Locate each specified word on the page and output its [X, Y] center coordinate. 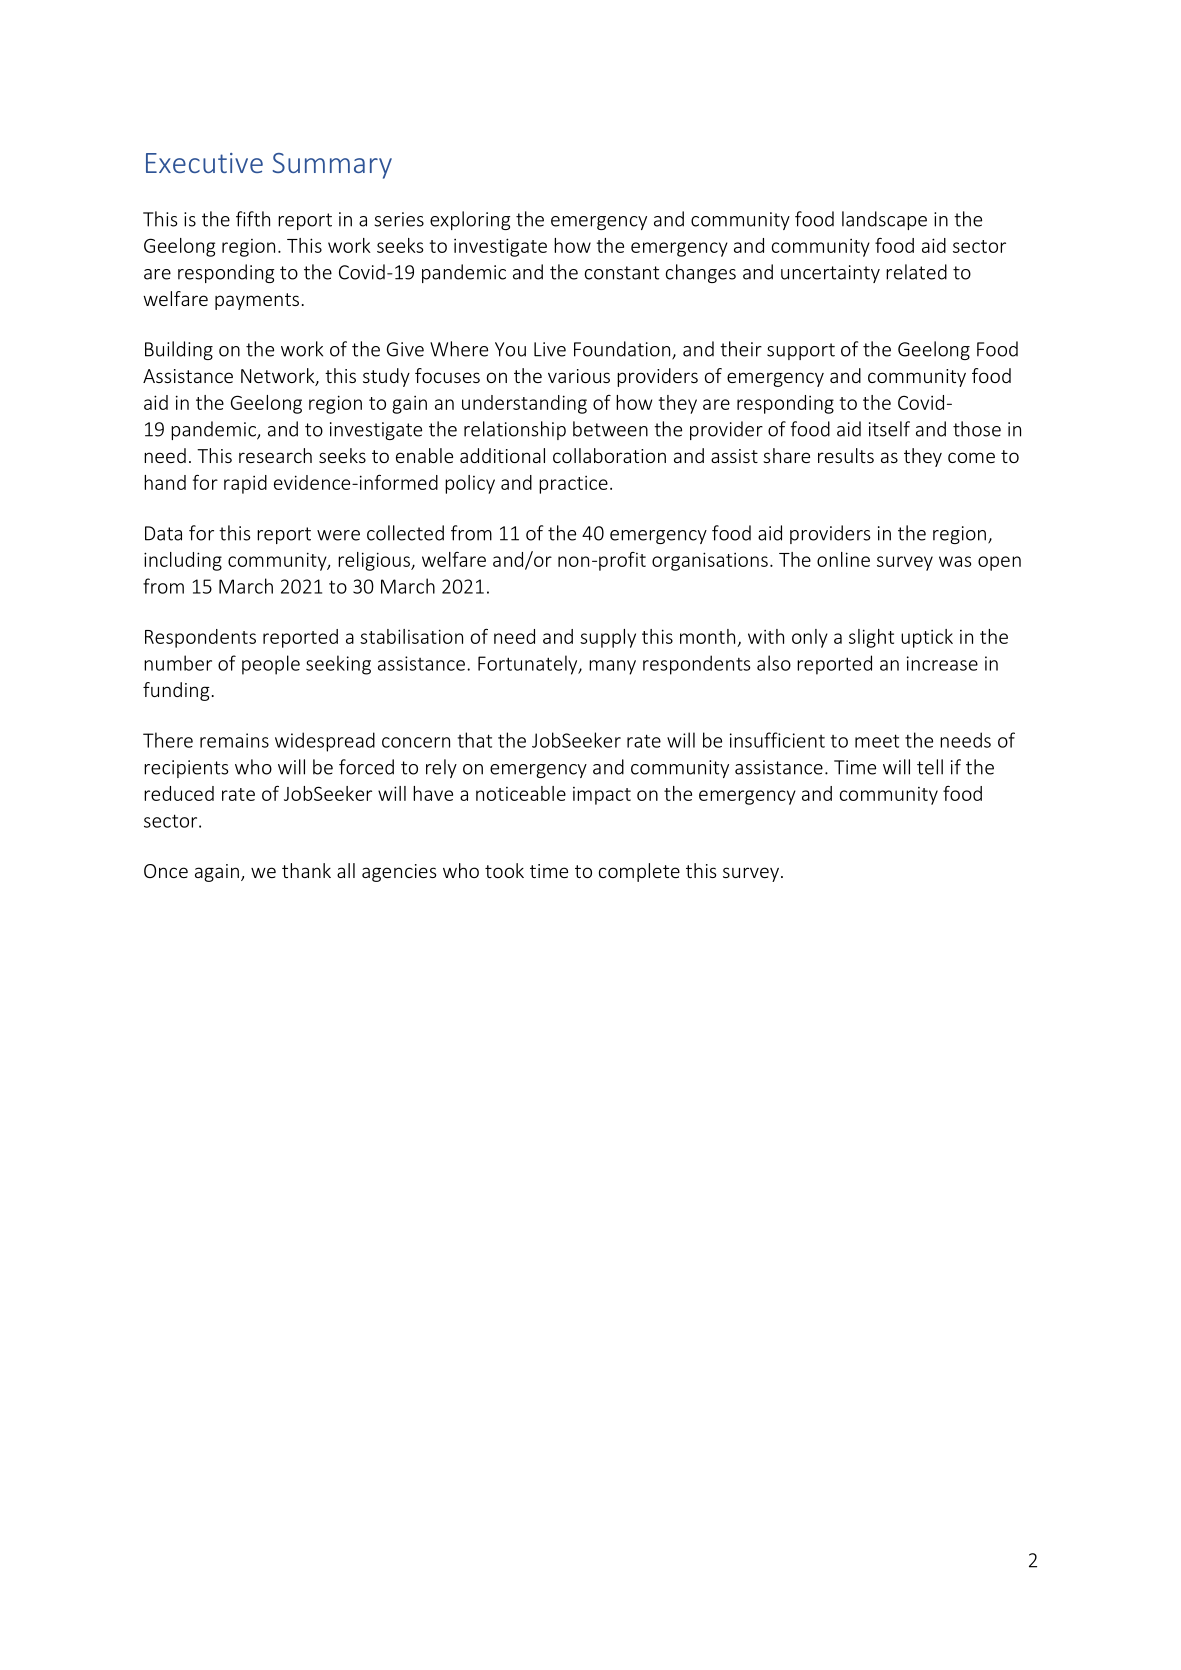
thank [306, 870]
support [801, 351]
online [843, 559]
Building [179, 350]
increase [942, 663]
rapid [245, 484]
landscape [884, 220]
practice [573, 485]
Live [550, 349]
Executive [204, 163]
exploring [470, 220]
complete [639, 872]
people [271, 665]
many [612, 667]
